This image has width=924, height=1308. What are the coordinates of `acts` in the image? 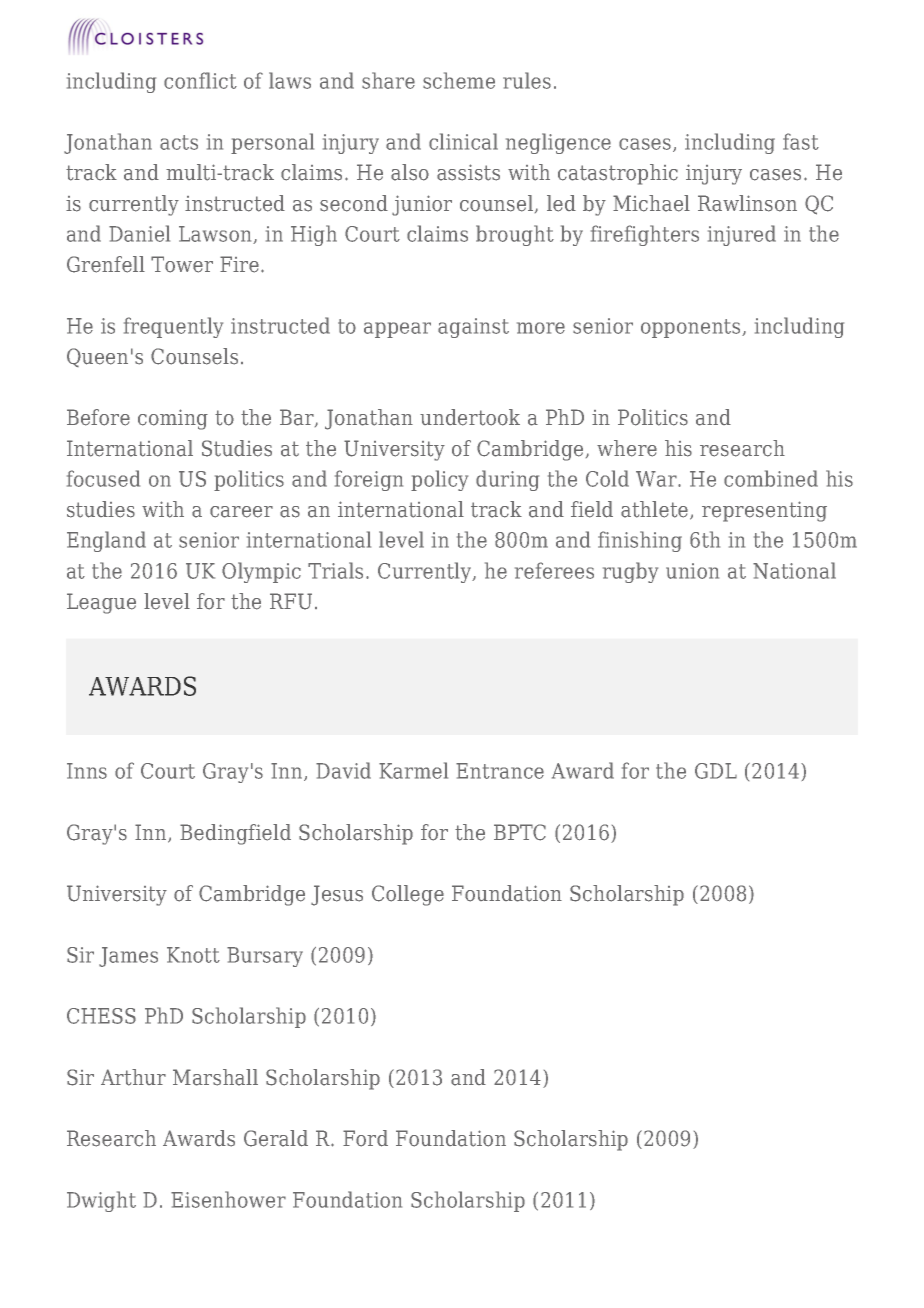 It's located at (179, 142).
